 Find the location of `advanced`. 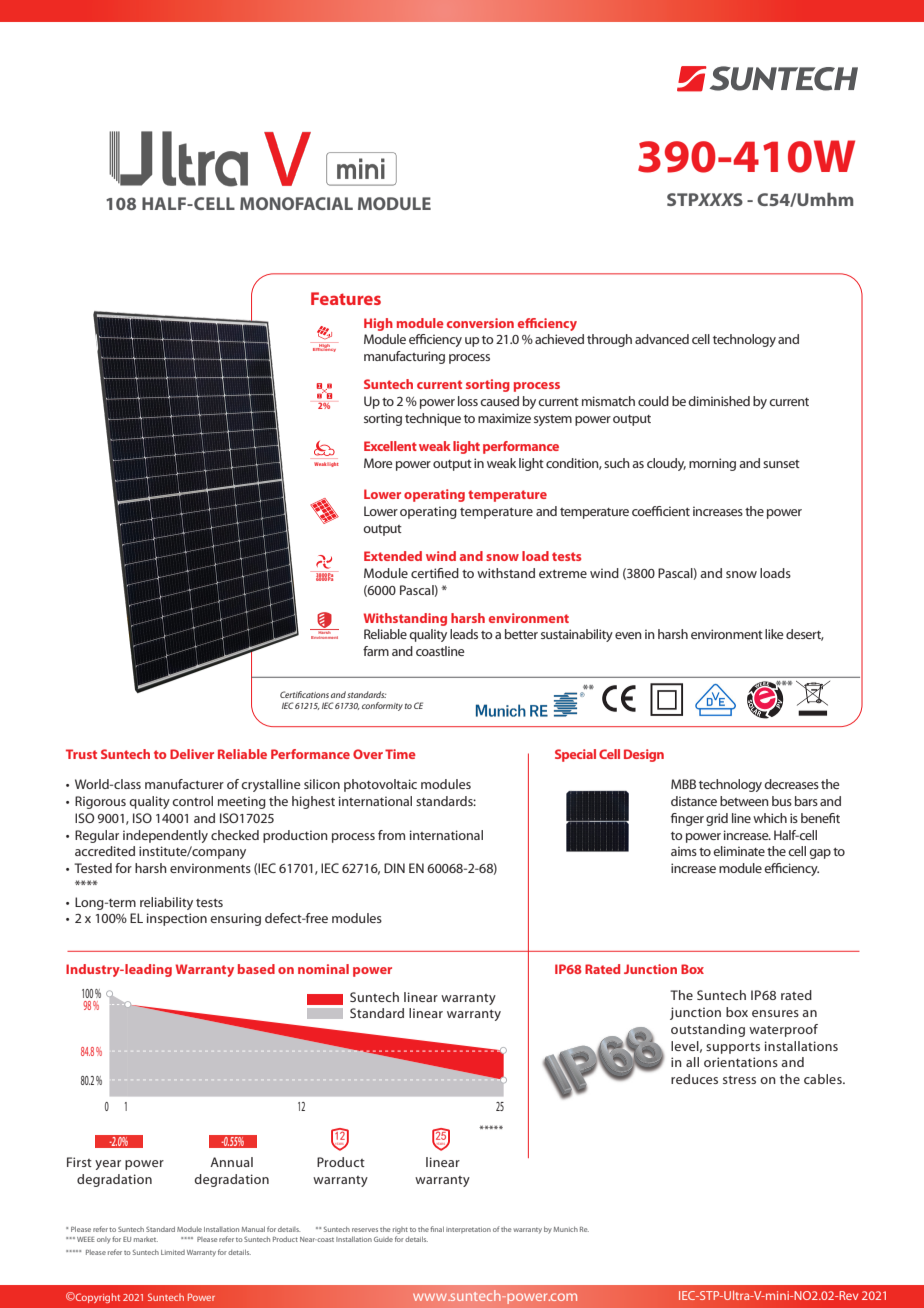

advanced is located at coordinates (662, 339).
